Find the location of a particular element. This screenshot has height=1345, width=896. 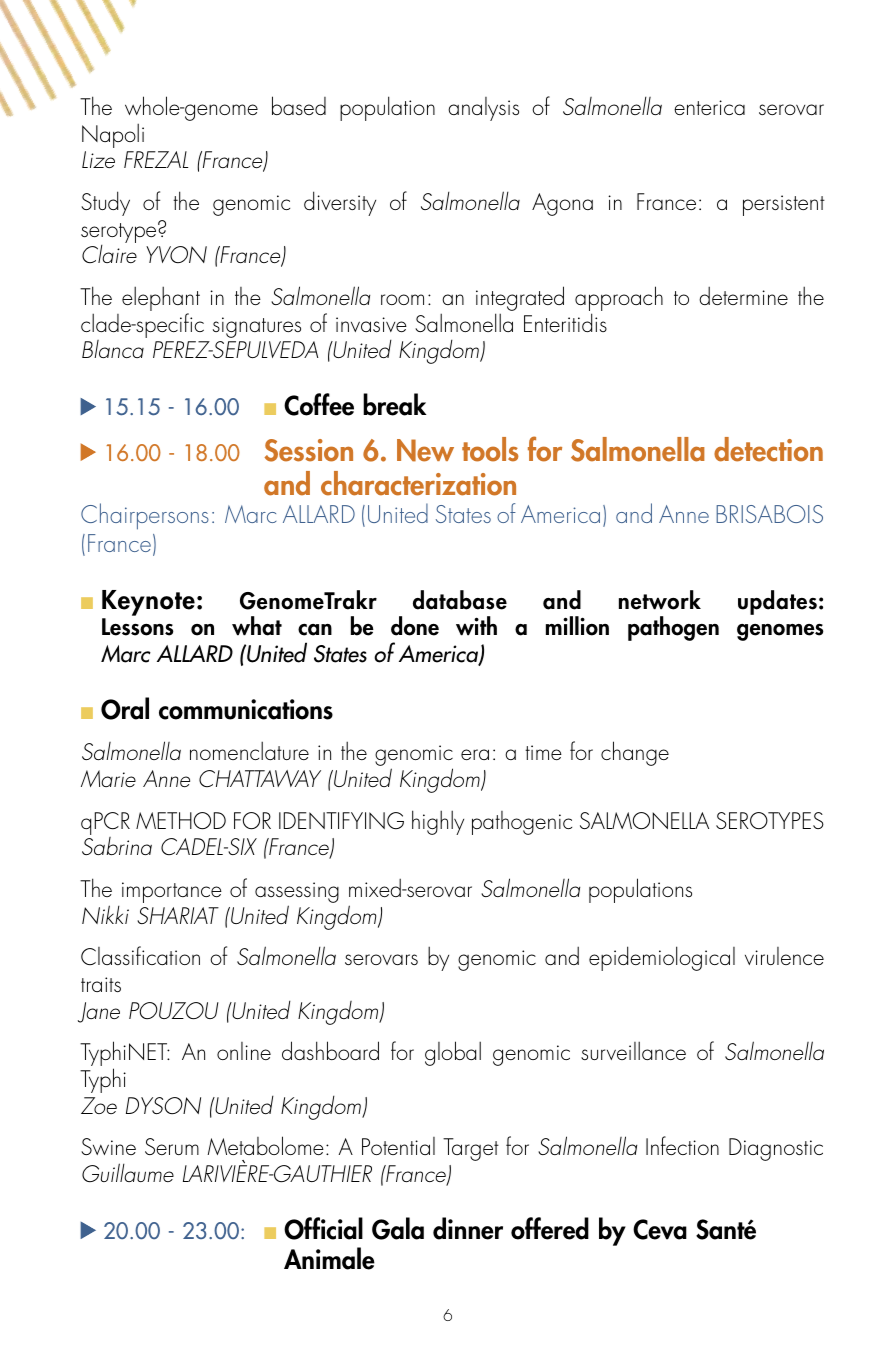

dinner is located at coordinates (468, 1228).
